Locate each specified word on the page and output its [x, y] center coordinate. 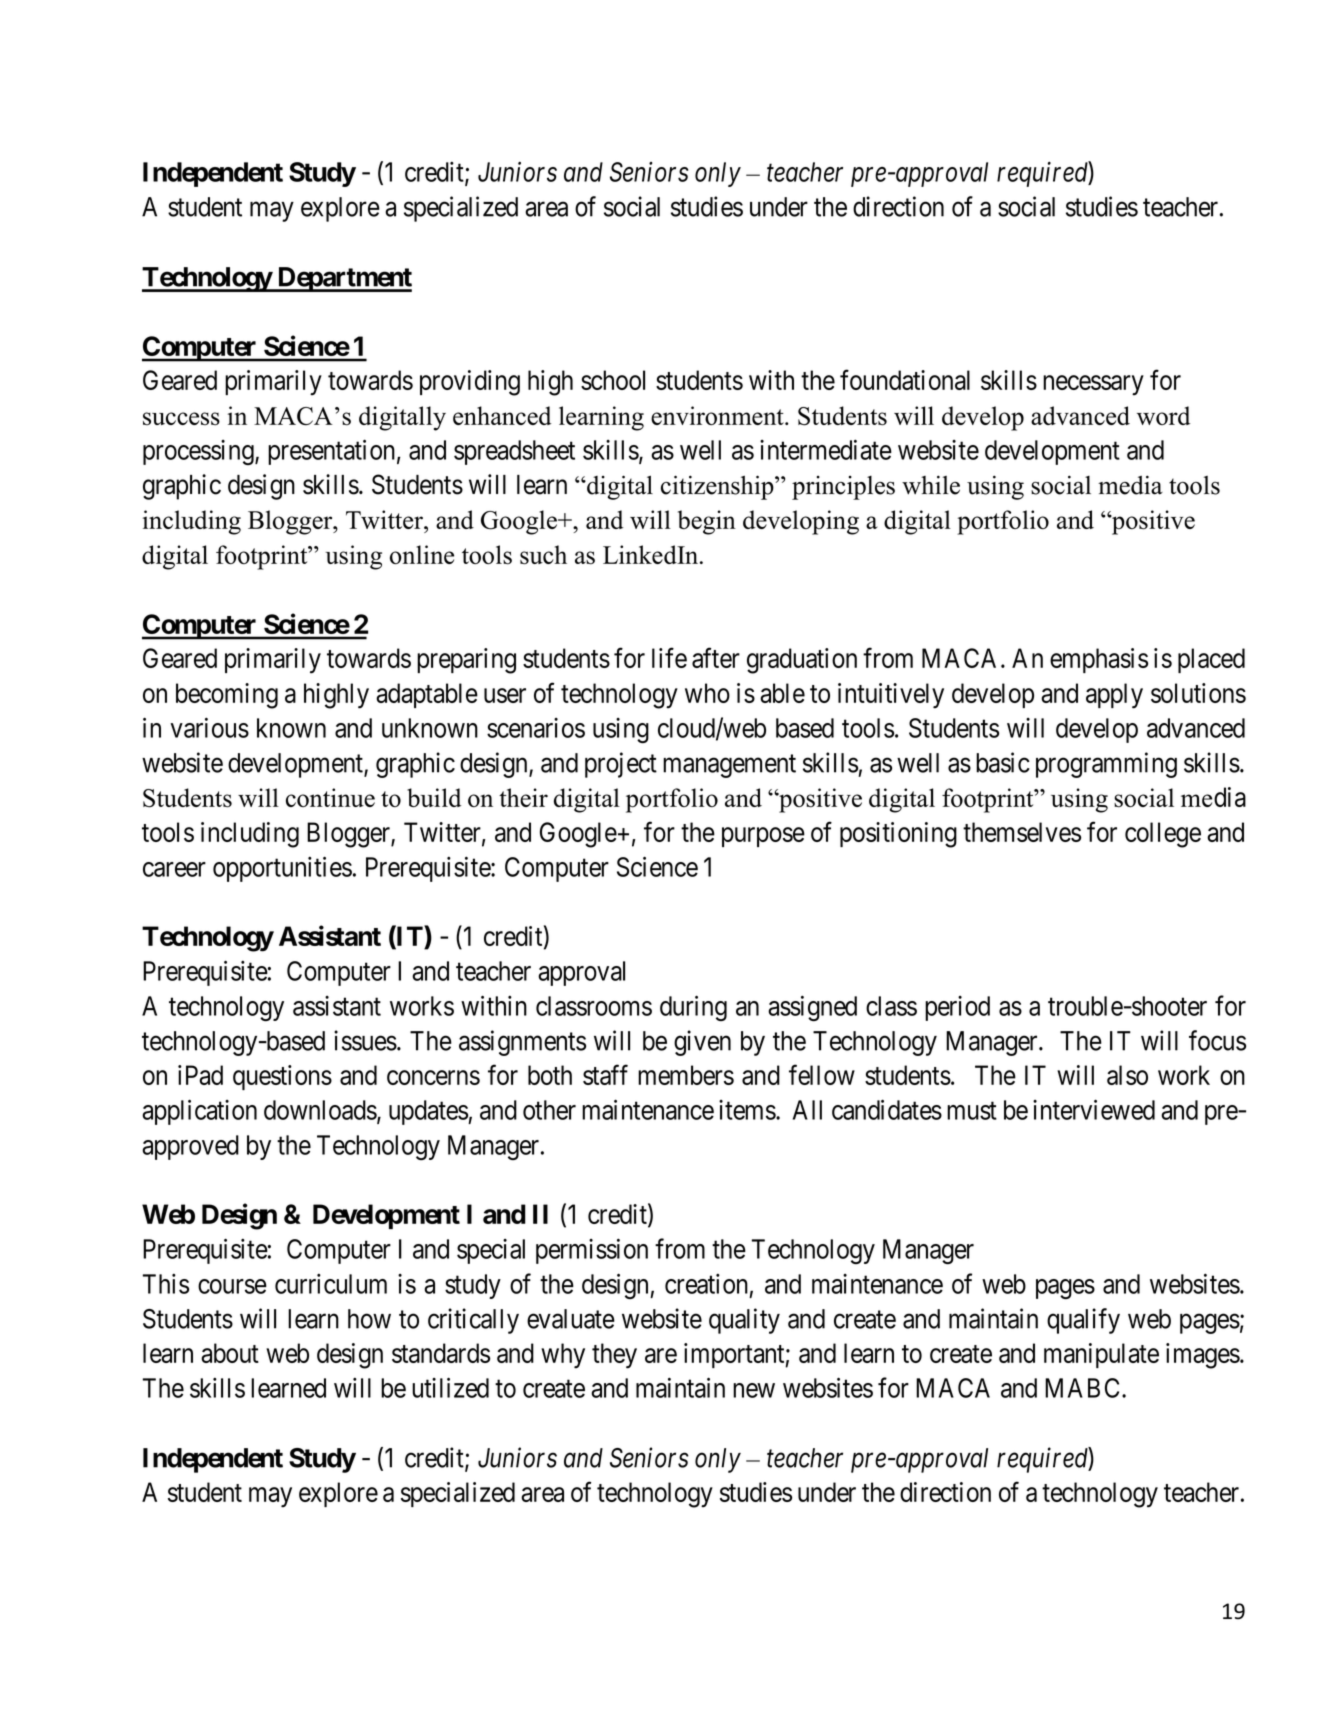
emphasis [1099, 660]
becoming [227, 696]
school [613, 380]
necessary [1093, 385]
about [230, 1353]
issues [365, 1040]
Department [343, 279]
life [669, 658]
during [693, 1008]
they [614, 1356]
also [1127, 1075]
